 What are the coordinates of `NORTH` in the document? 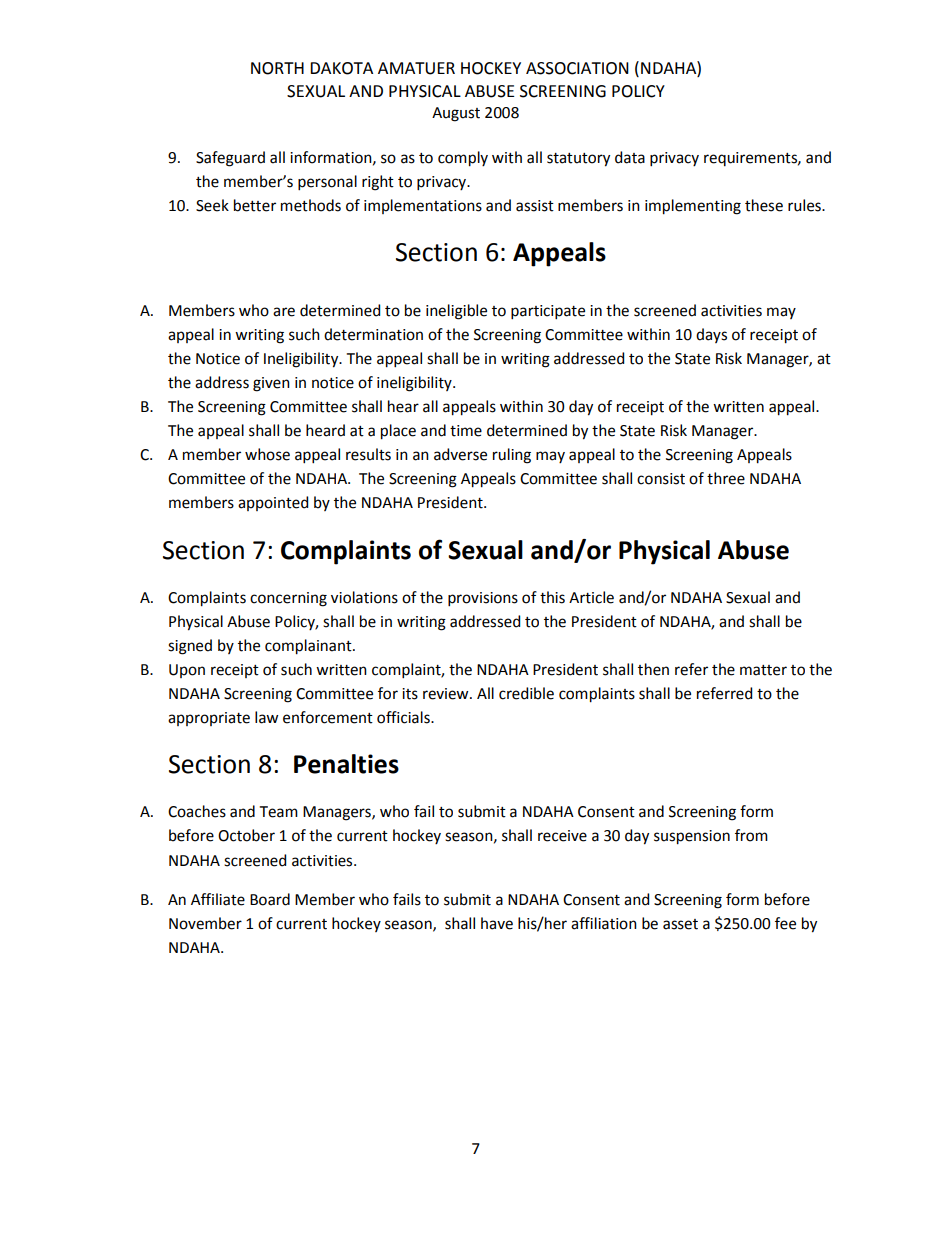 It's located at (277, 68).
